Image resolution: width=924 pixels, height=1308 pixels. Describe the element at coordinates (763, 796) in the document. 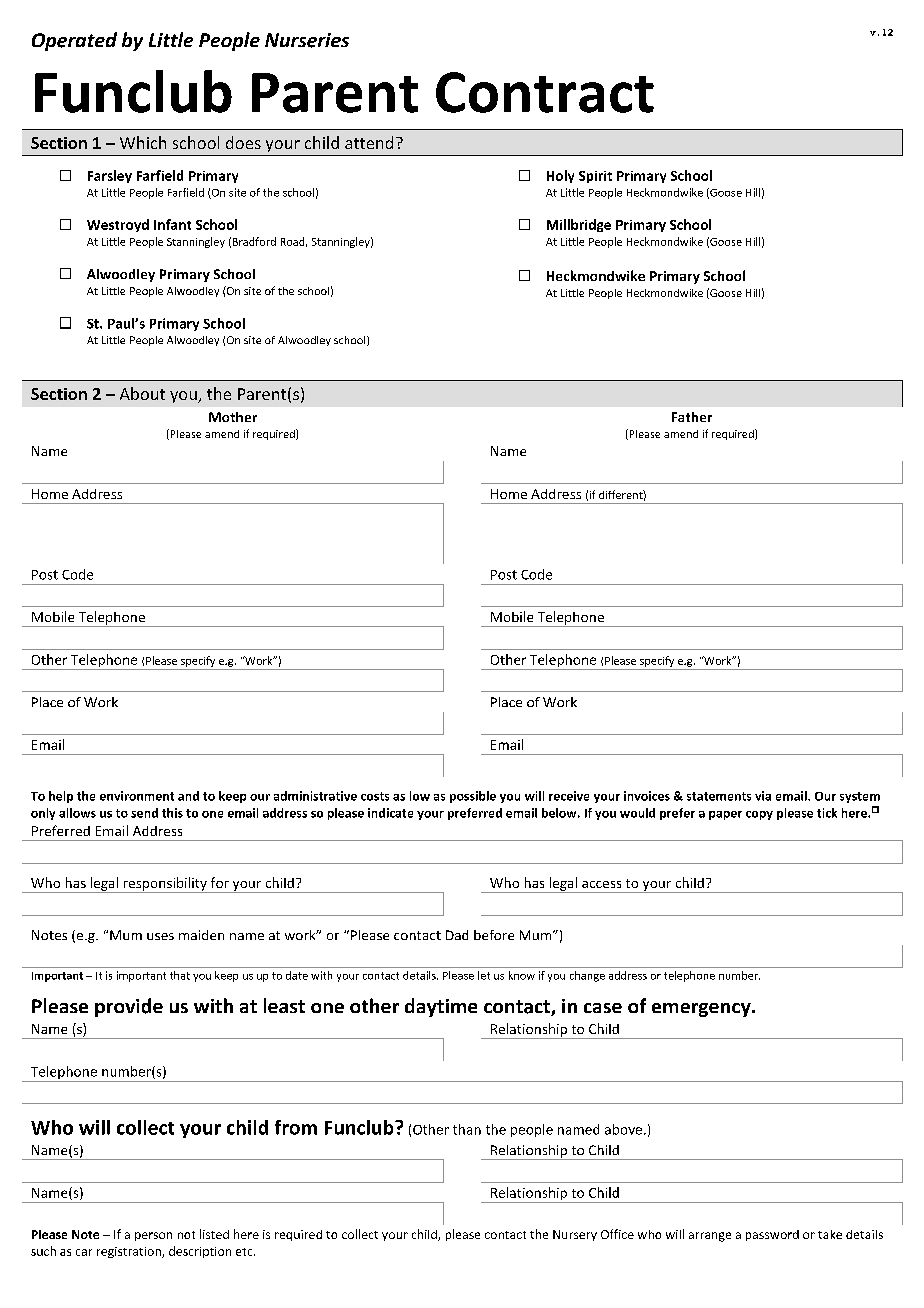

I see `via` at that location.
